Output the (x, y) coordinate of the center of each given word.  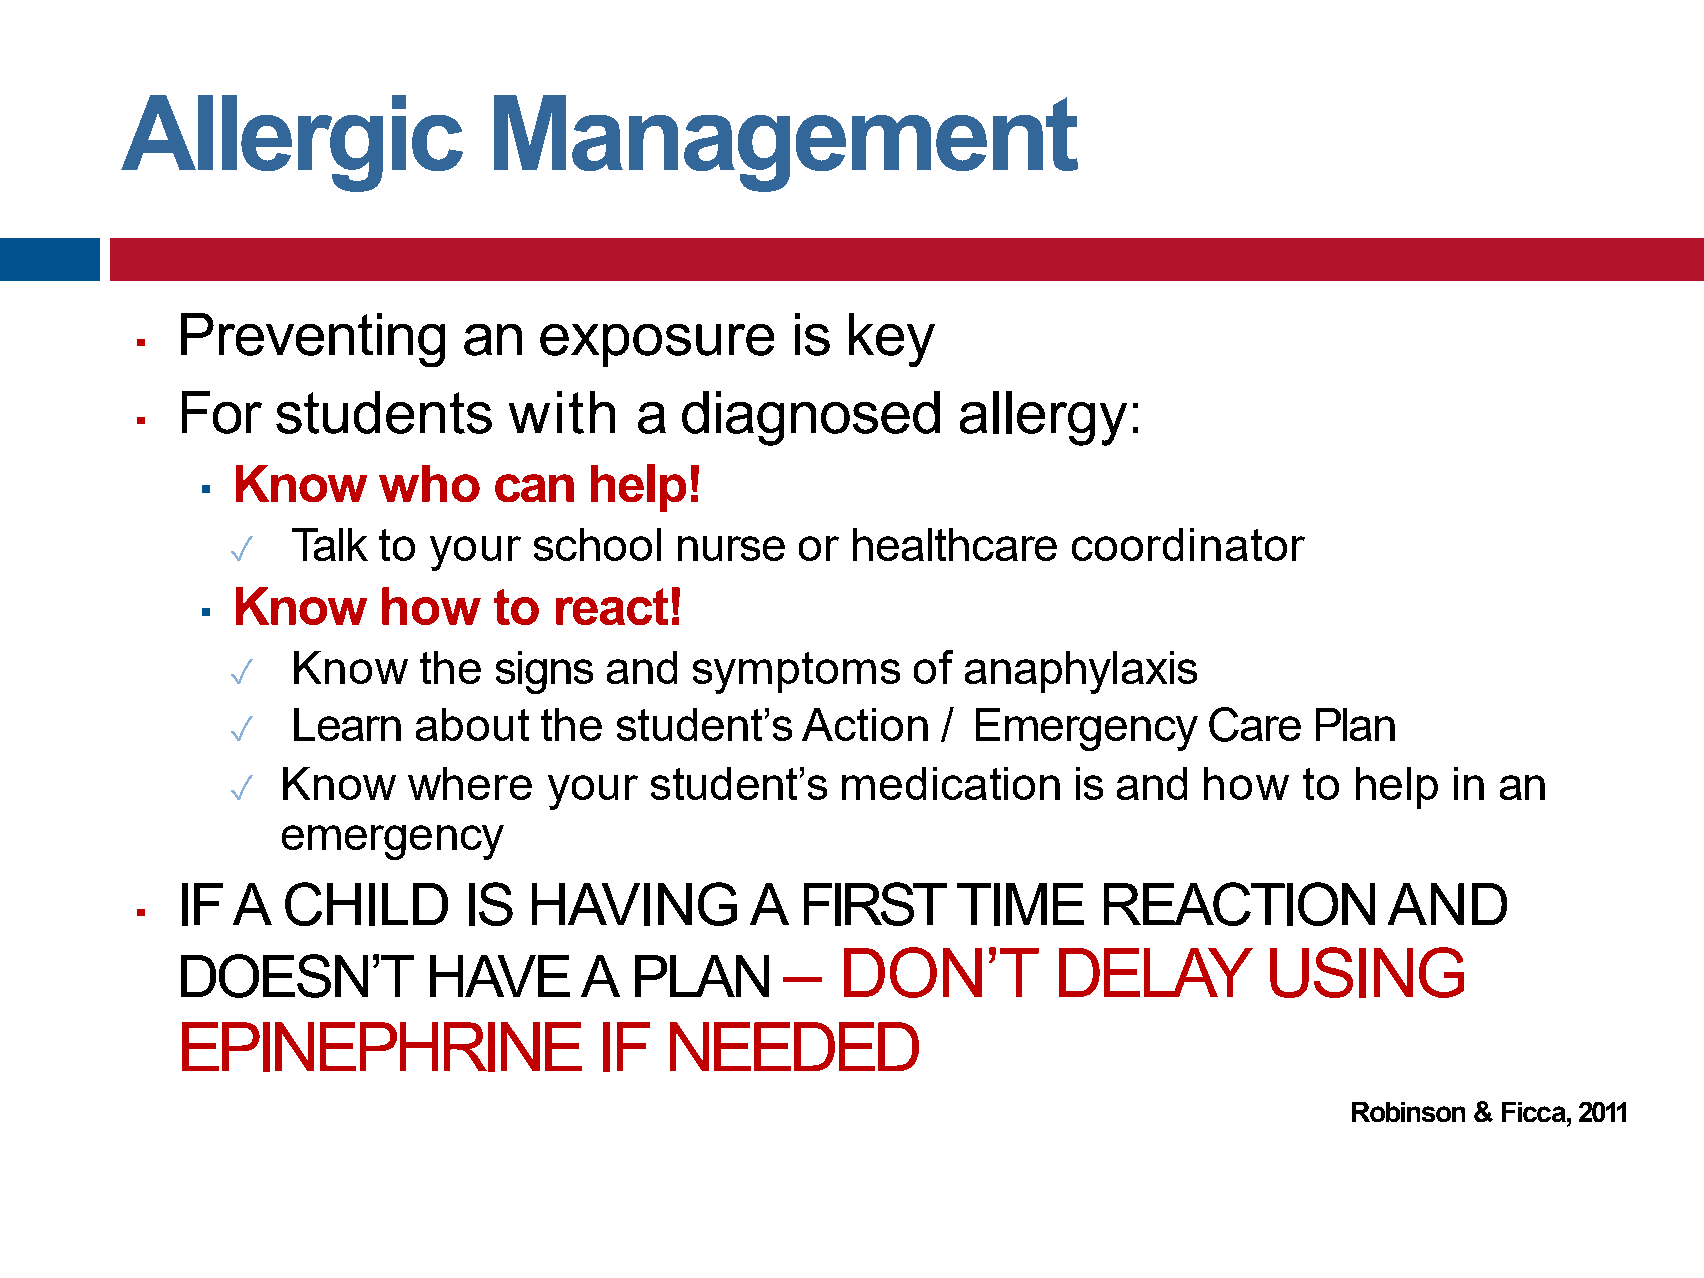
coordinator (1188, 544)
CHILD (366, 904)
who (429, 483)
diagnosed (811, 418)
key (892, 340)
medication (951, 783)
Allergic (292, 143)
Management (786, 143)
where (470, 783)
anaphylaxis (1081, 672)
